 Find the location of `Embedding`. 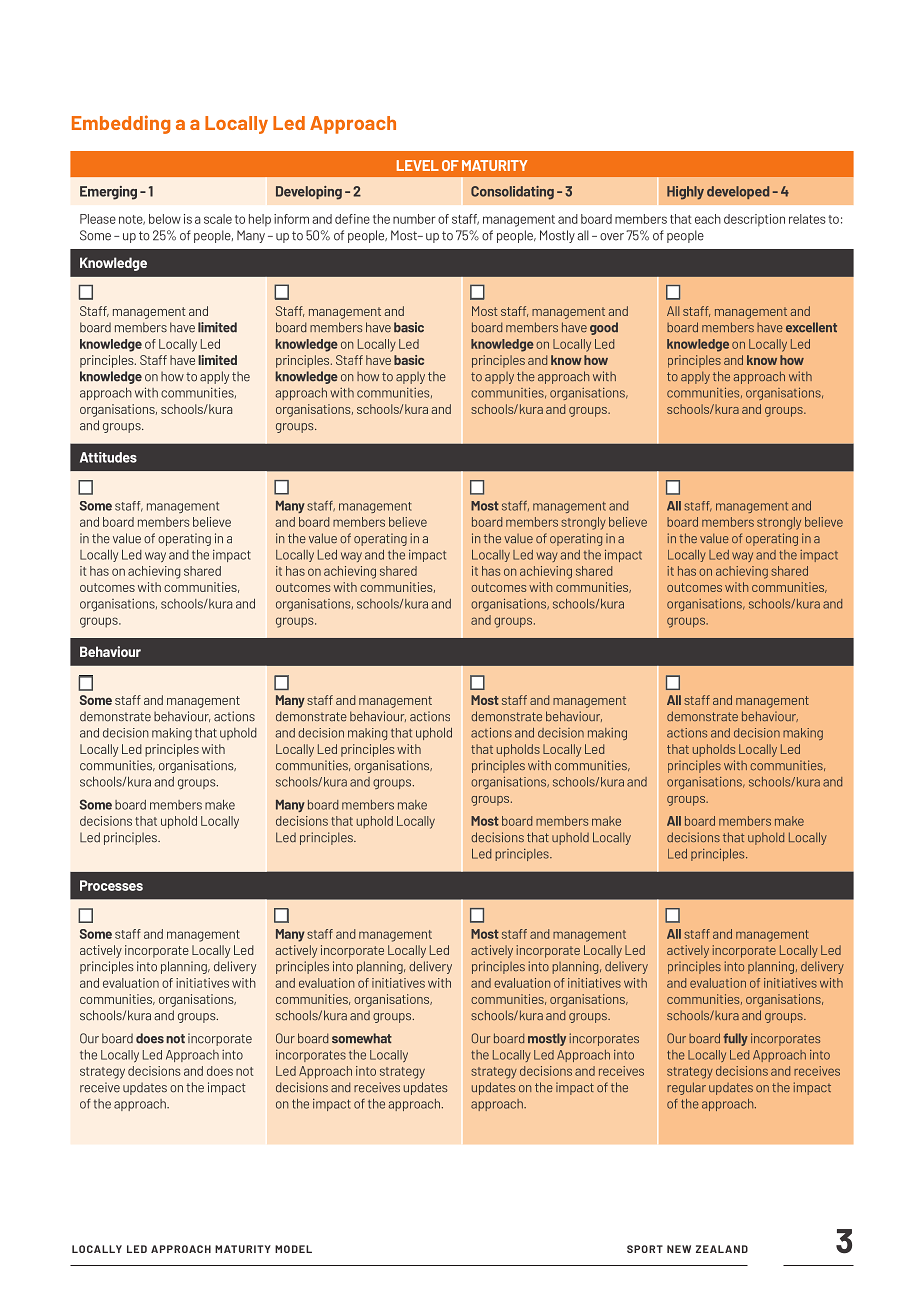

Embedding is located at coordinates (121, 124).
